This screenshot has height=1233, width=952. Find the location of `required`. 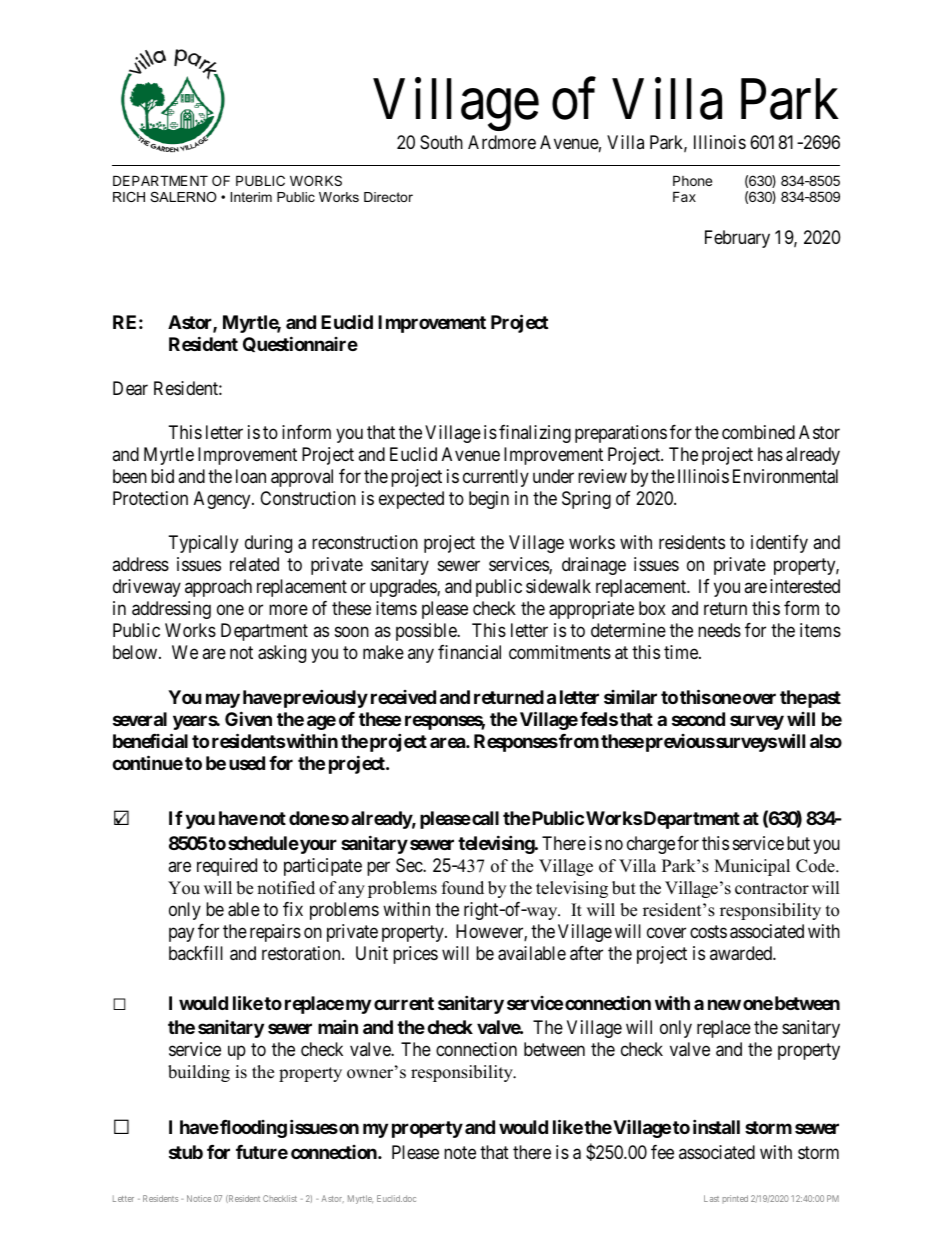

required is located at coordinates (227, 867).
